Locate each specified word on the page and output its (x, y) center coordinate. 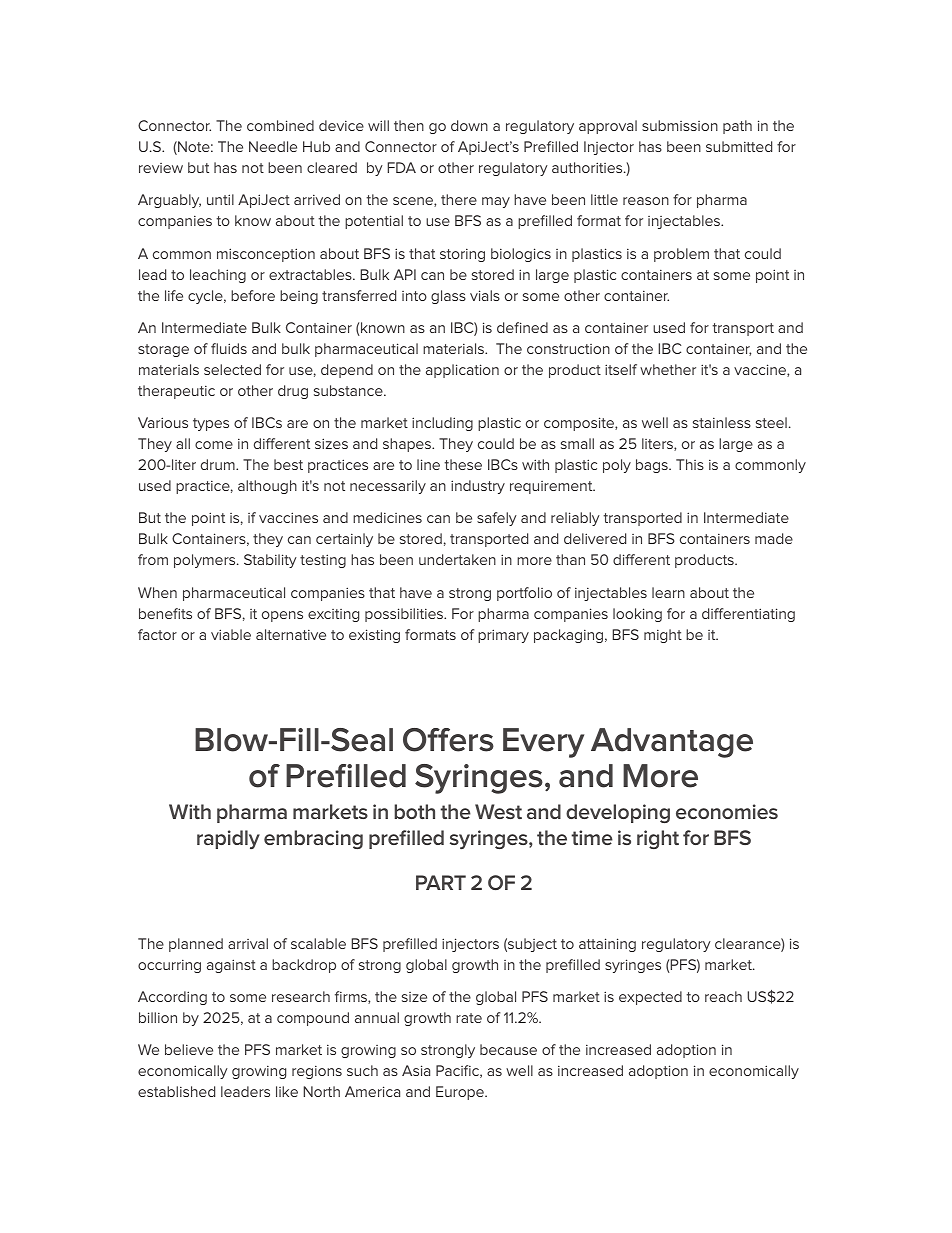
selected (232, 369)
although (267, 487)
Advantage (672, 743)
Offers (448, 740)
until (220, 199)
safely (497, 519)
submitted (739, 146)
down (469, 125)
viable (231, 634)
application (462, 371)
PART (441, 882)
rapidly (228, 839)
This (690, 464)
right (658, 839)
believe (189, 1049)
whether (668, 369)
